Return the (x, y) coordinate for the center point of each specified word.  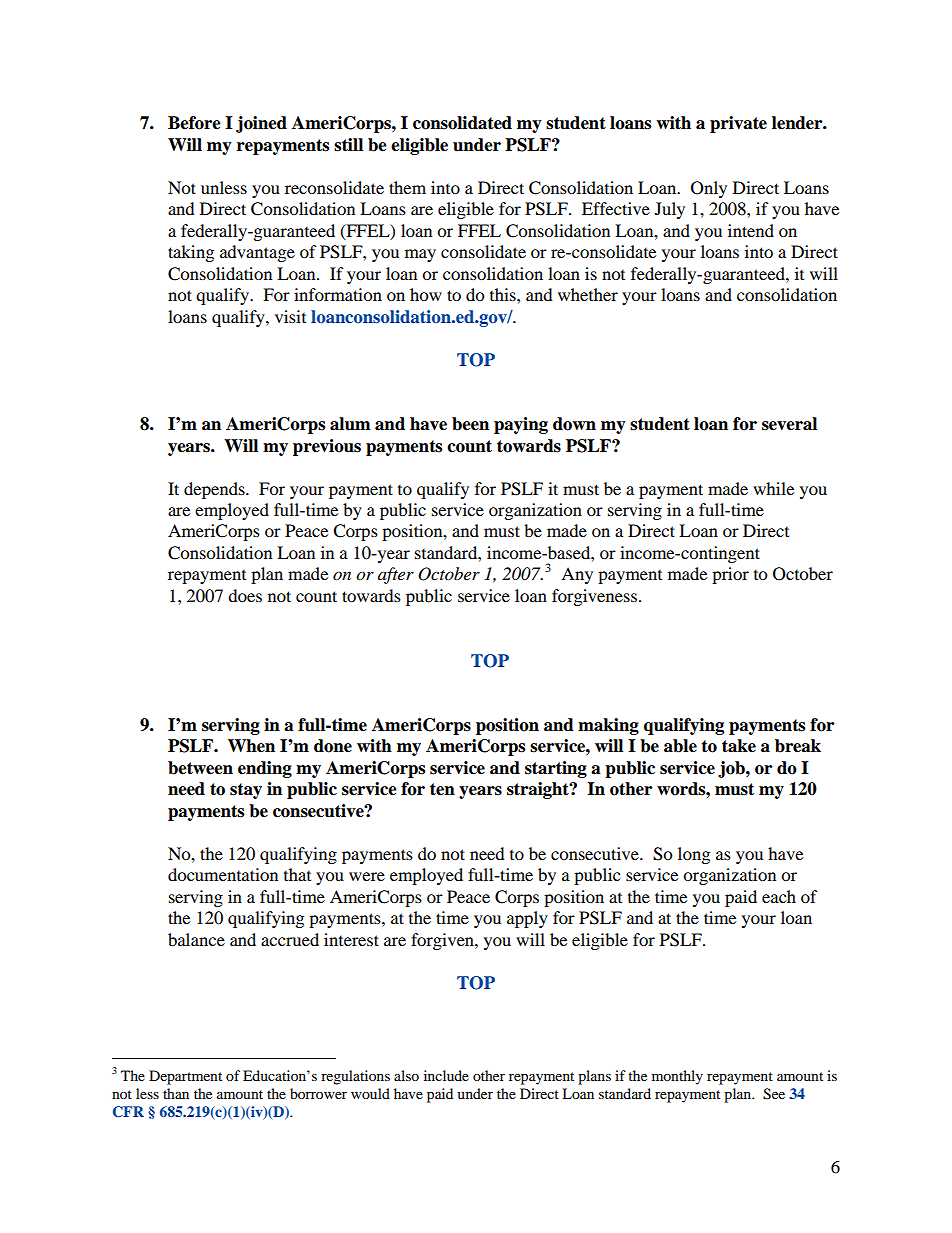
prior (730, 575)
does (245, 595)
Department (185, 1077)
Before (194, 123)
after (396, 575)
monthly (677, 1077)
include (446, 1075)
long (694, 855)
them (407, 187)
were (367, 876)
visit (290, 316)
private (738, 124)
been (470, 424)
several (789, 424)
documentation (223, 874)
